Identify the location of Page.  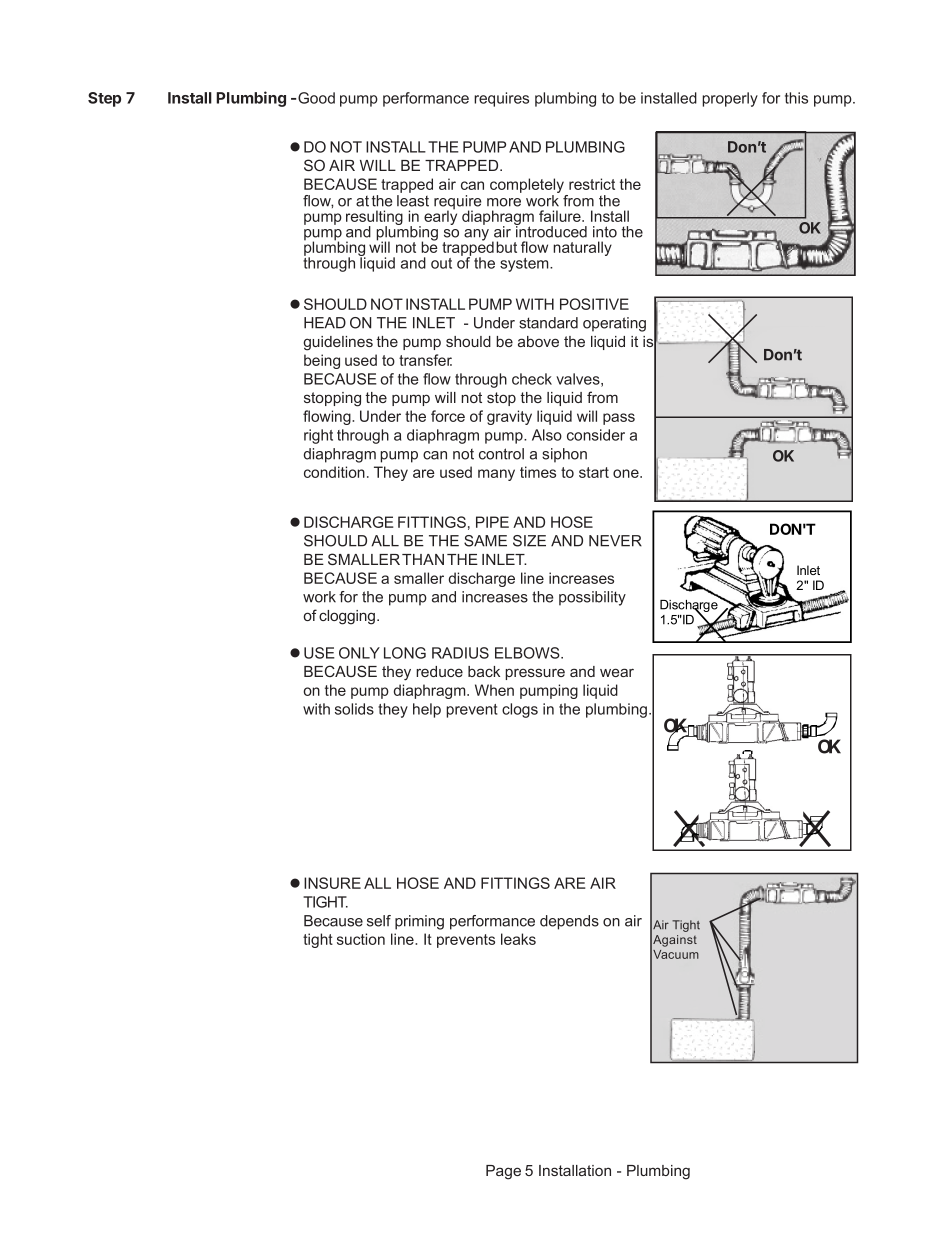
(503, 1172).
